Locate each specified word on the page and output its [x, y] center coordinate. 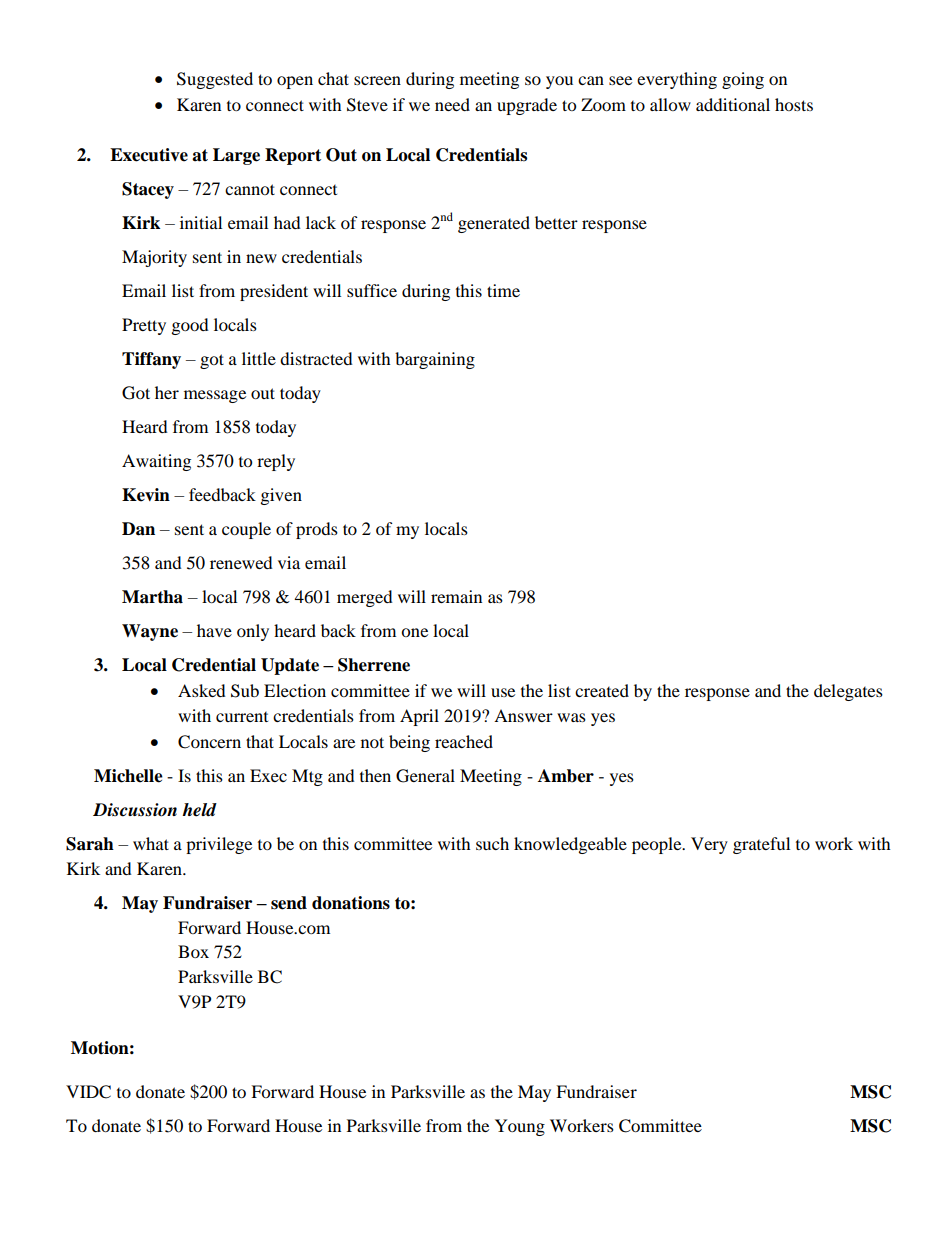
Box [193, 951]
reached [464, 741]
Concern [209, 742]
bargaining [435, 360]
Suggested [215, 80]
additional [733, 104]
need [452, 104]
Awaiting [156, 462]
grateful [761, 845]
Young [520, 1127]
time [503, 290]
